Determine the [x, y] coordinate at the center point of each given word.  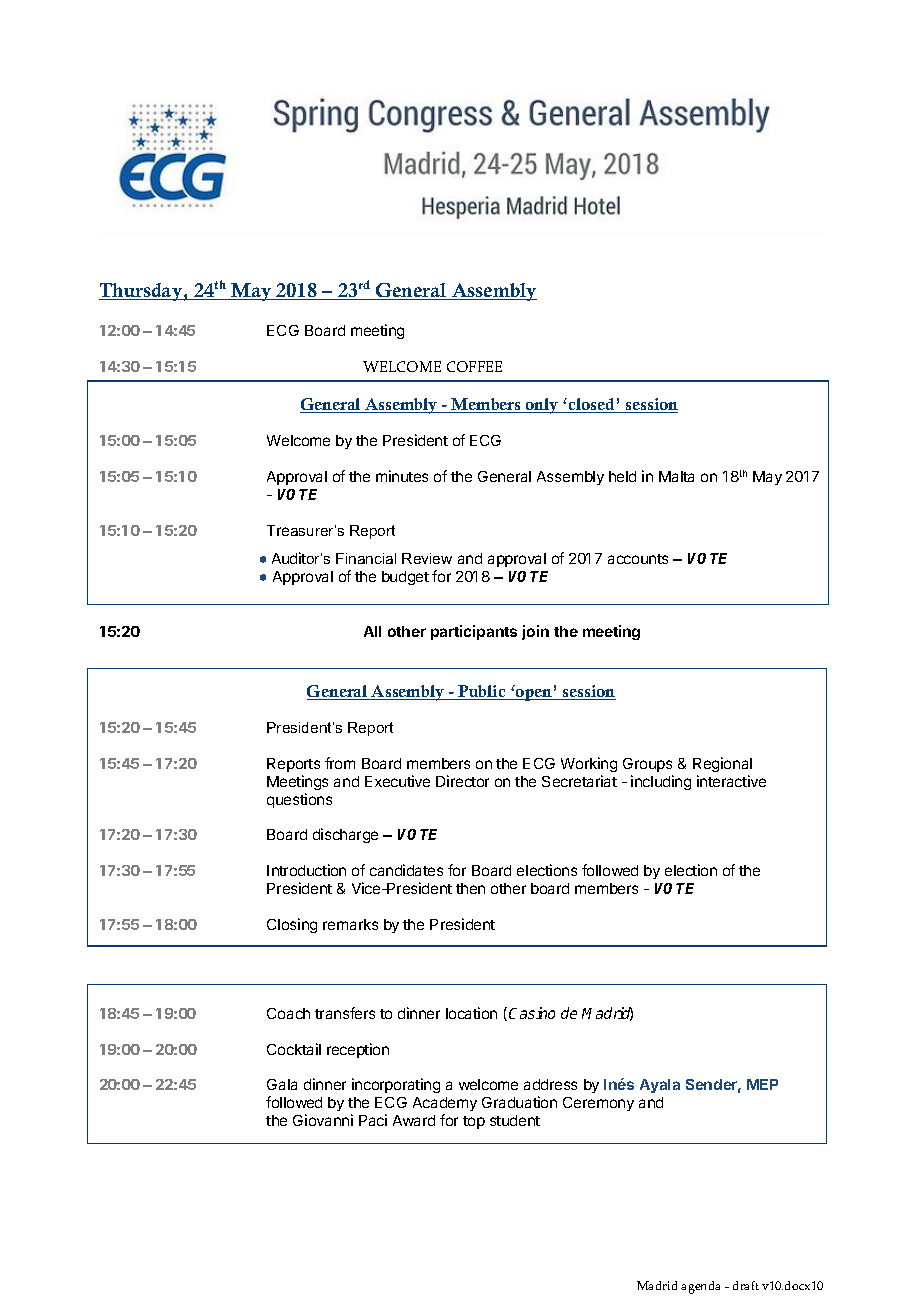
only [542, 406]
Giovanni [323, 1120]
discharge [345, 835]
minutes [402, 476]
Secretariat [579, 781]
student [515, 1120]
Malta [676, 476]
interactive [731, 781]
